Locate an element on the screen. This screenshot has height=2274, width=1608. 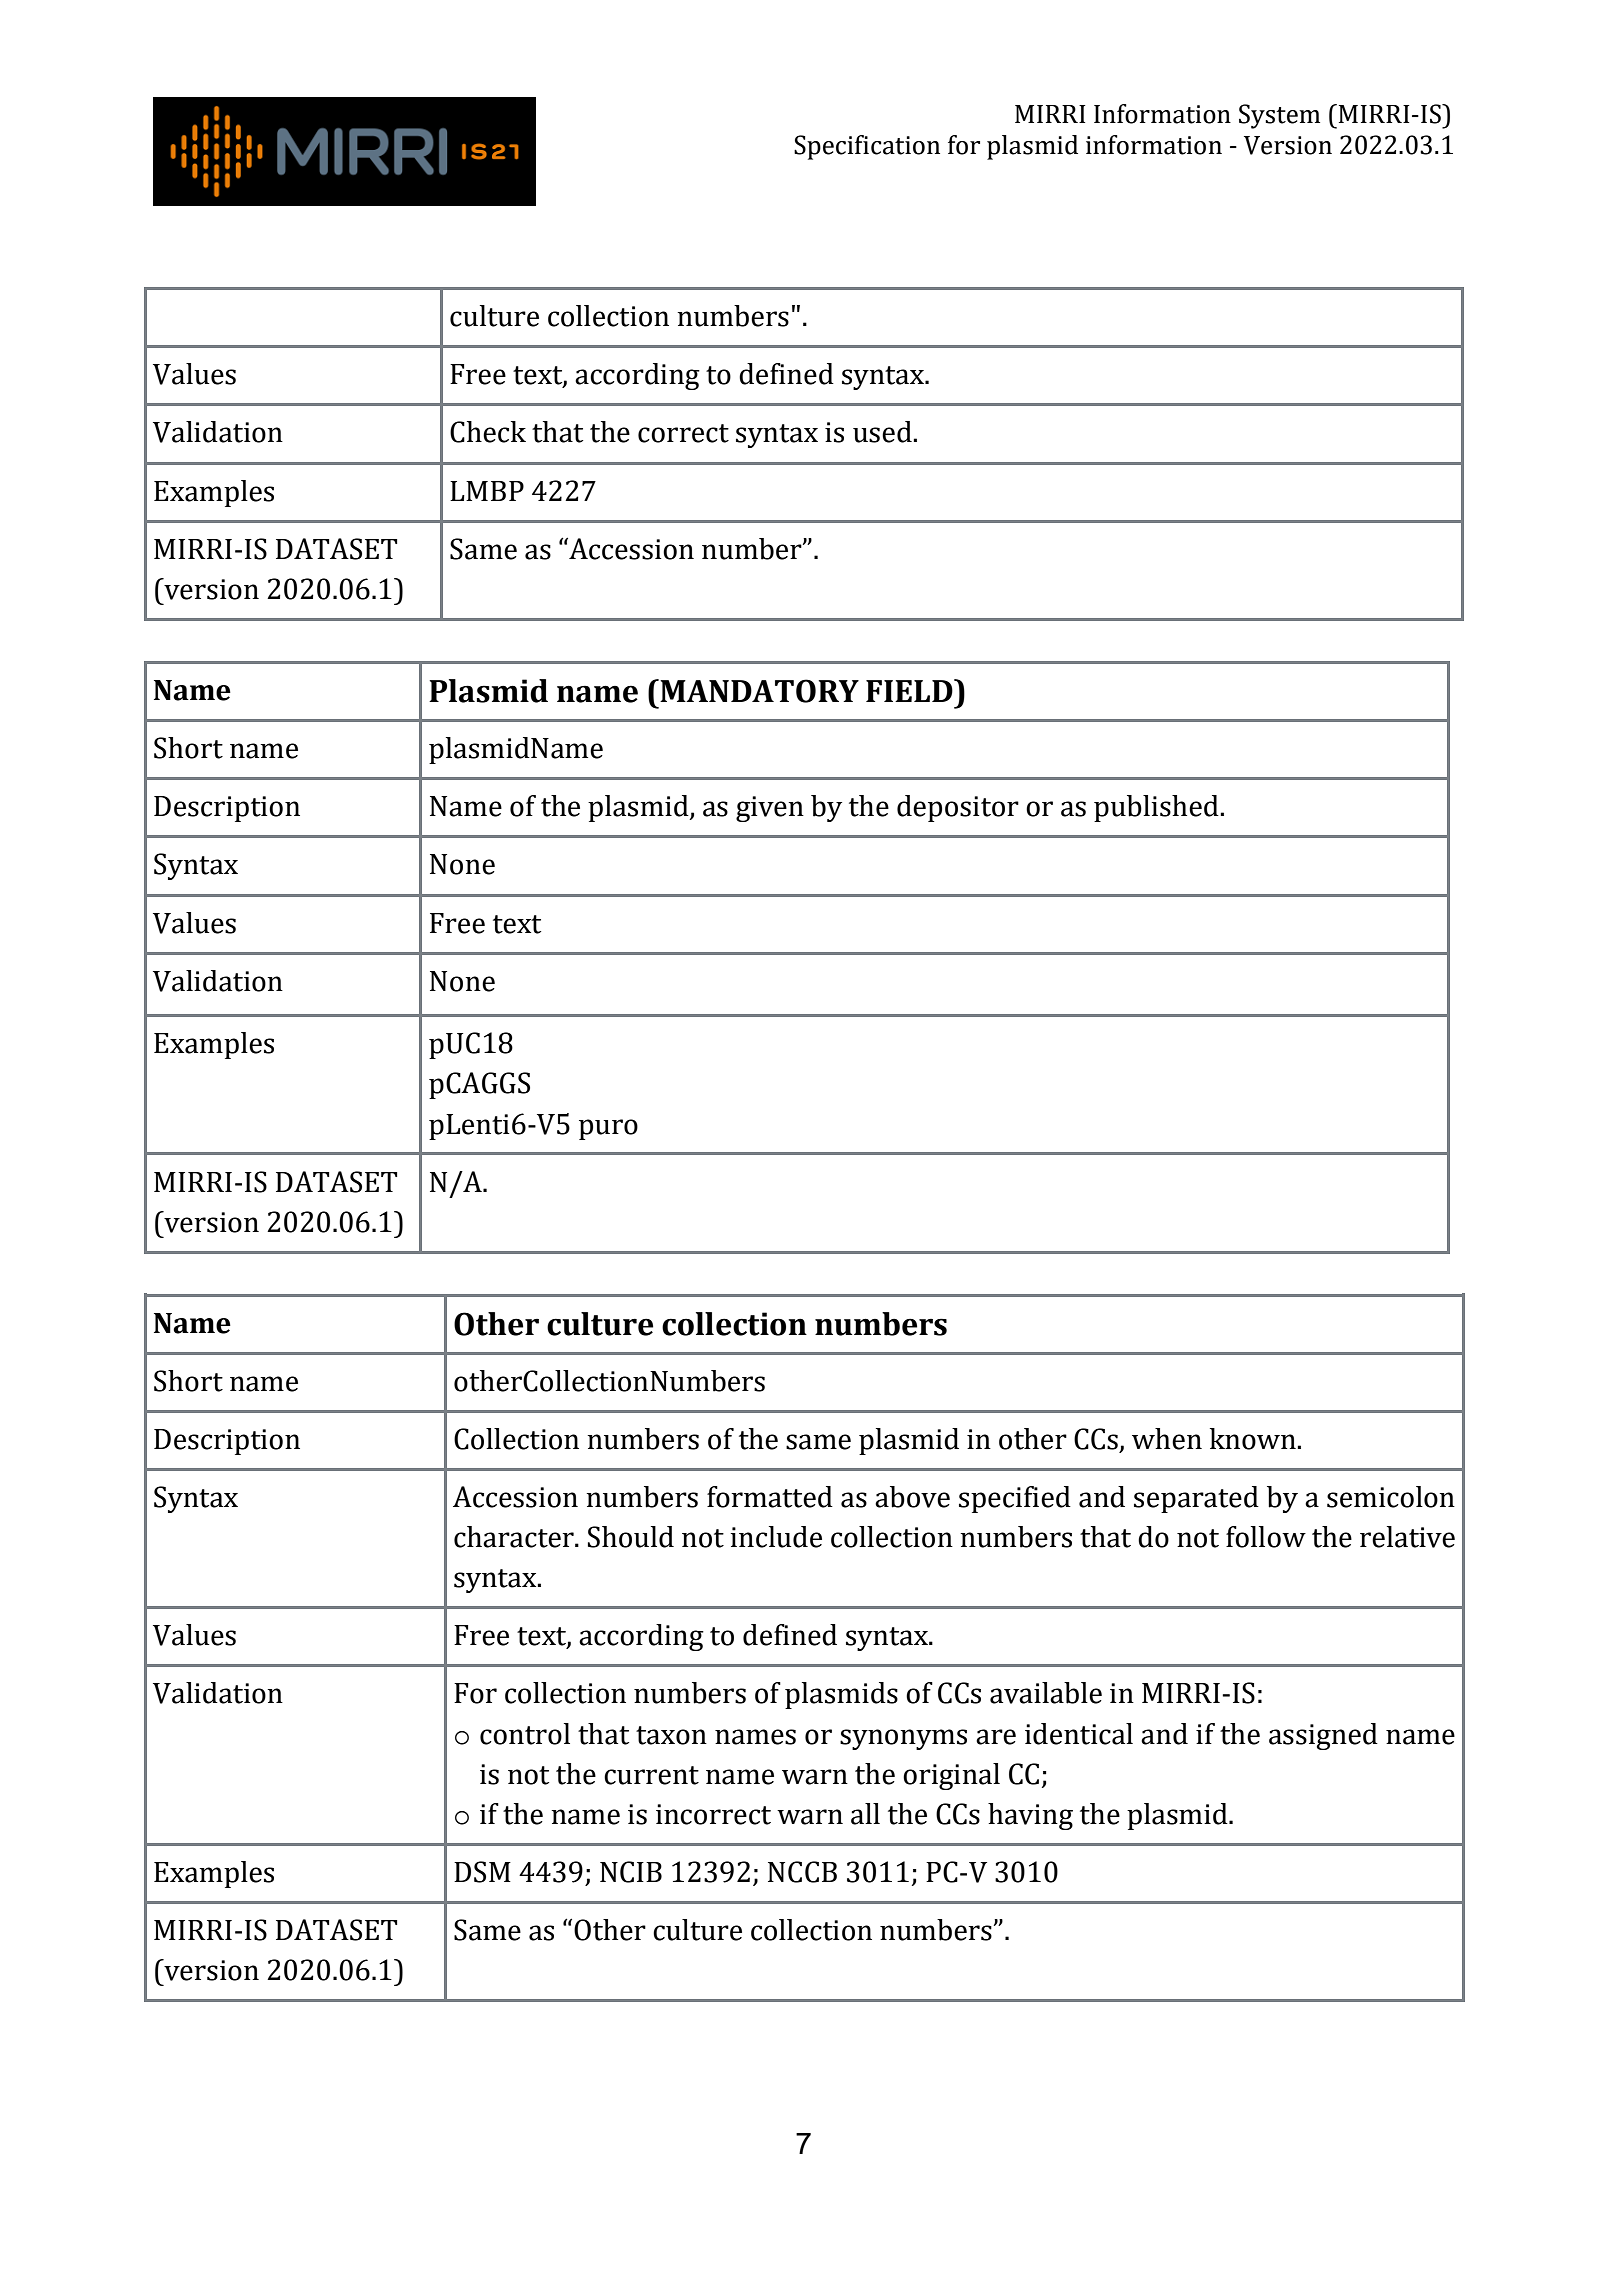
original is located at coordinates (951, 1776).
